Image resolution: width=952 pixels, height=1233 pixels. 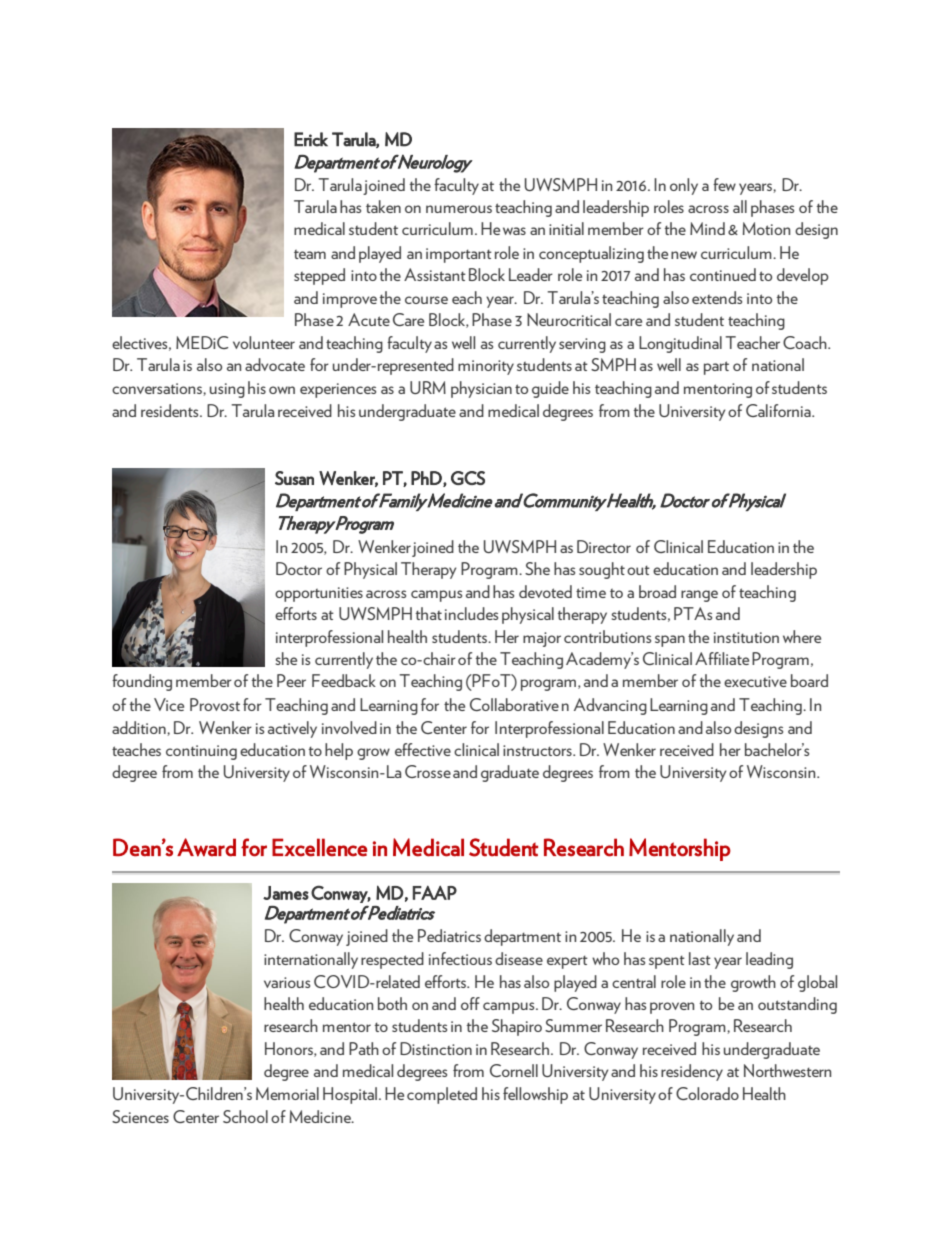 What do you see at coordinates (459, 209) in the screenshot?
I see `numerous` at bounding box center [459, 209].
